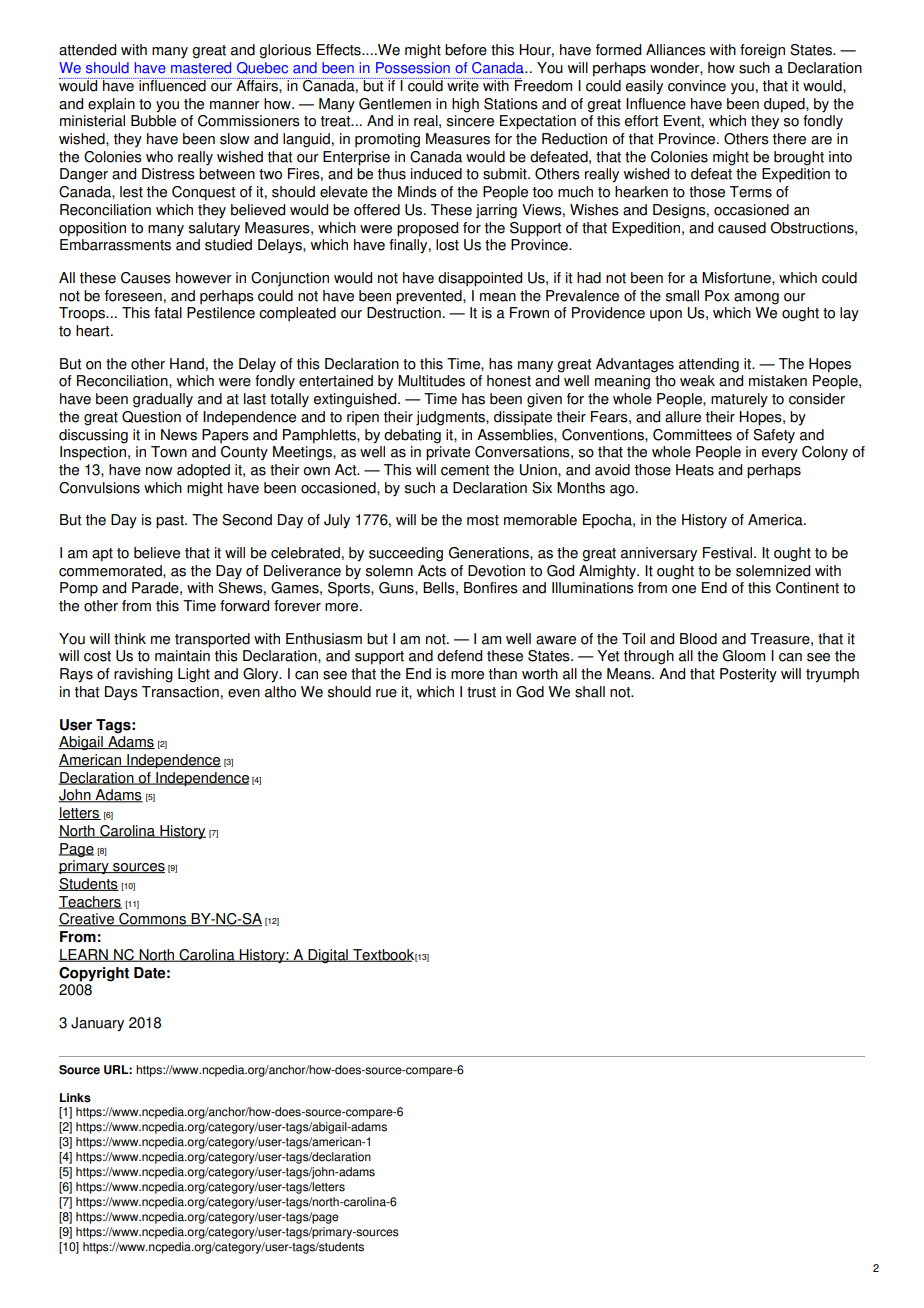 The height and width of the page is (1308, 924). What do you see at coordinates (102, 555) in the page?
I see `apt` at bounding box center [102, 555].
